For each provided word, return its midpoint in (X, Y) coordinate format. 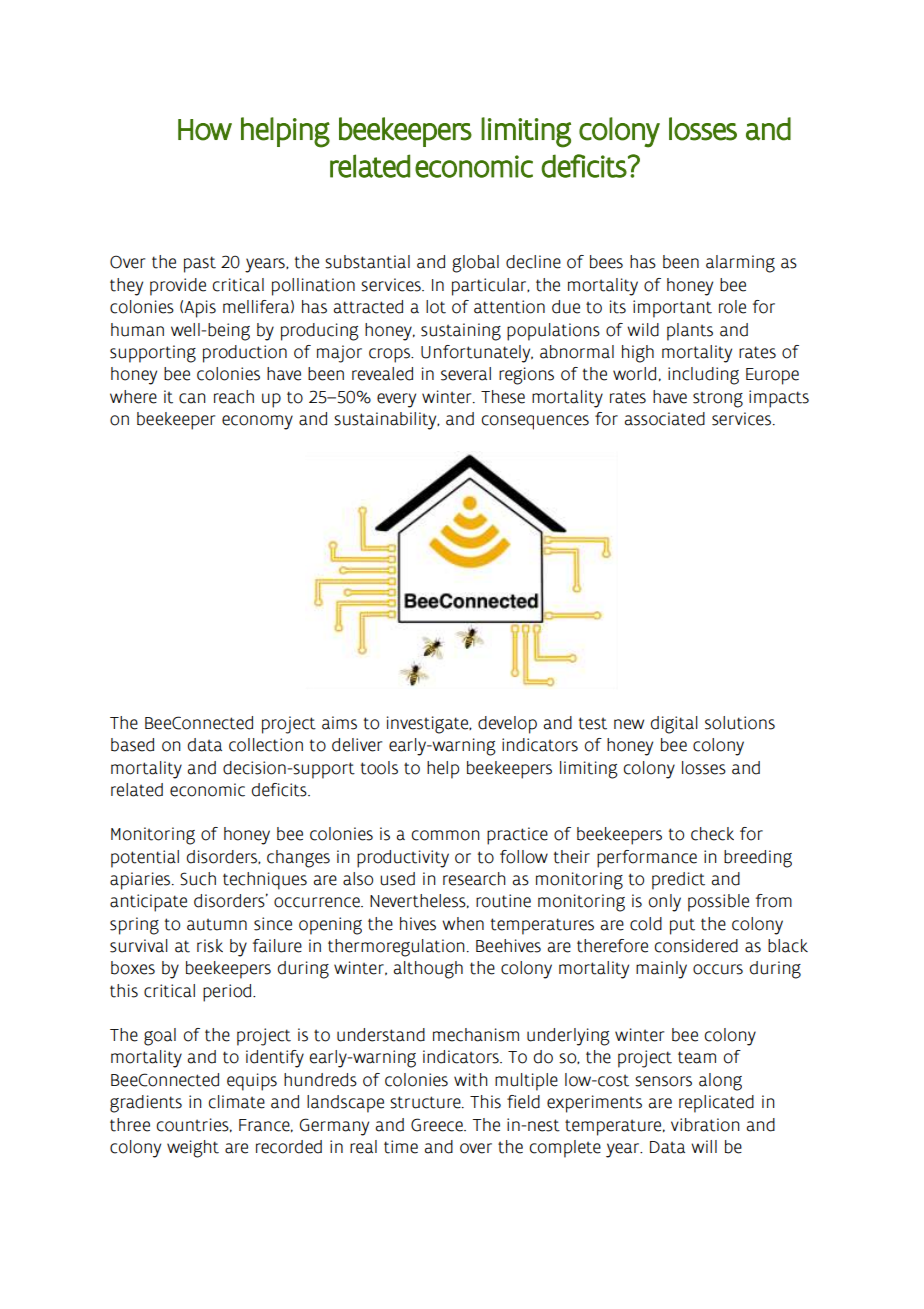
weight (193, 1149)
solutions (740, 723)
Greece (438, 1125)
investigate (429, 725)
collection (266, 745)
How (205, 130)
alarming (740, 264)
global (475, 264)
